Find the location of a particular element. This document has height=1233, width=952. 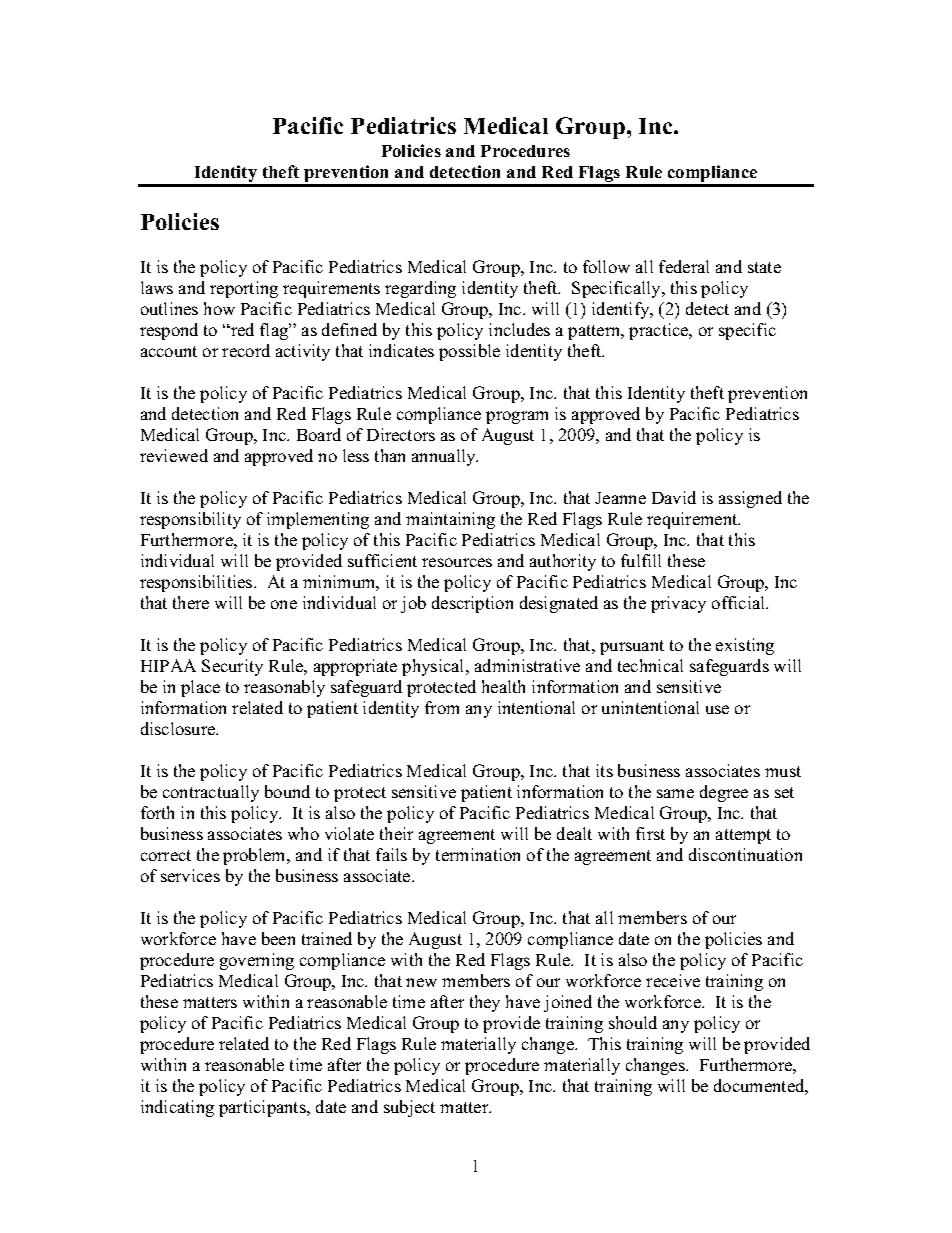

contractually is located at coordinates (211, 793).
